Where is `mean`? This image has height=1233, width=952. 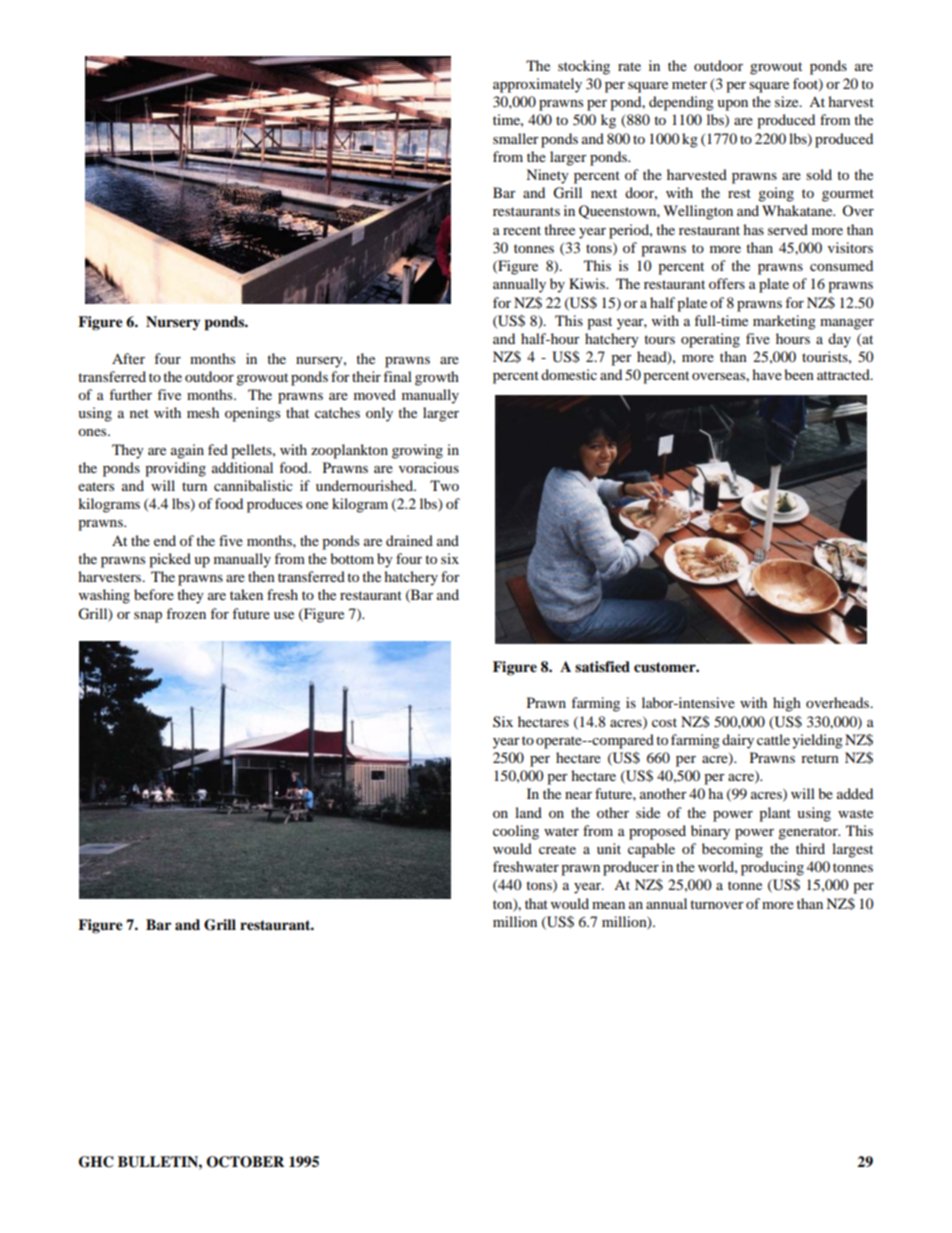
mean is located at coordinates (608, 905).
